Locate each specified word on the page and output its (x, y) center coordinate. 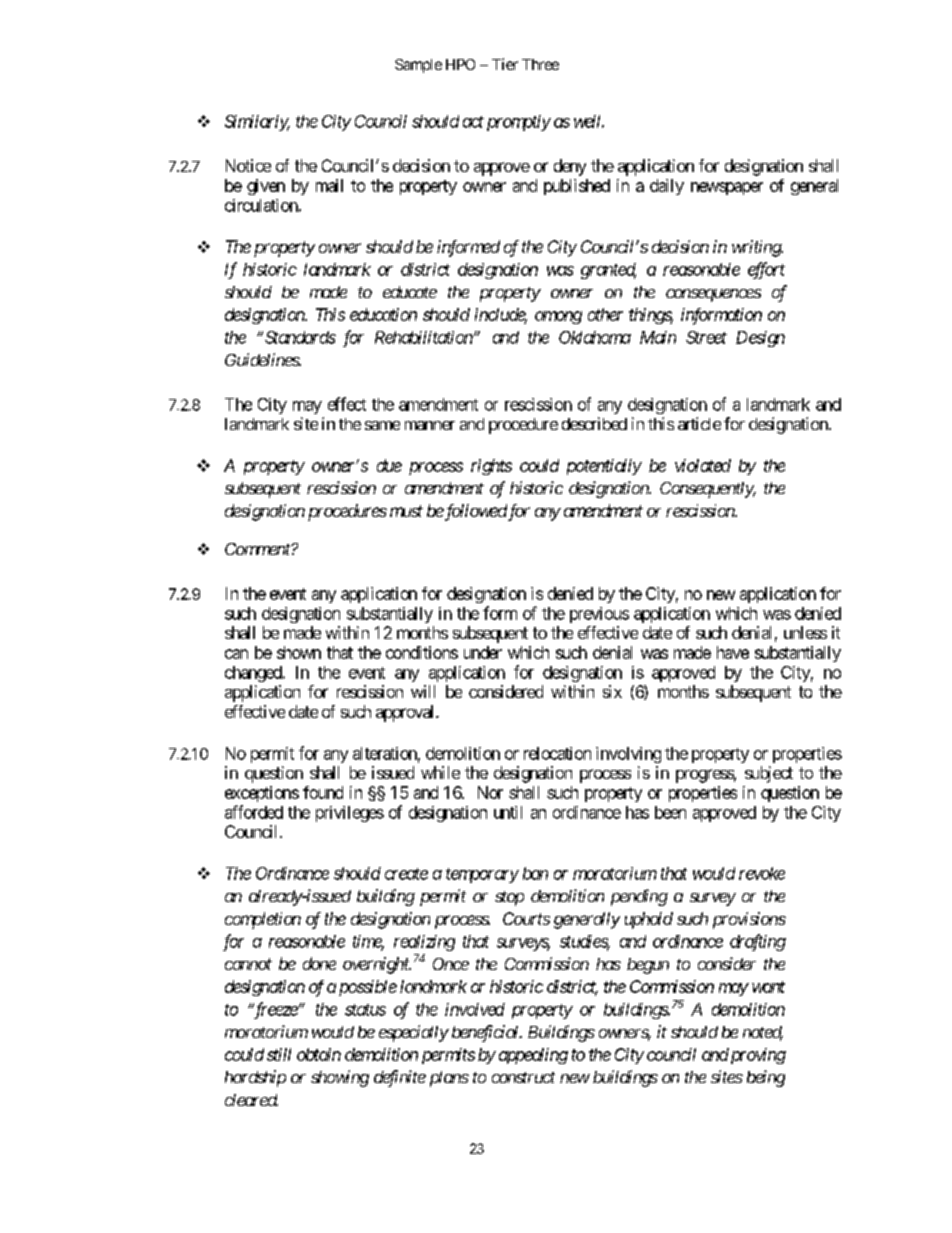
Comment (258, 549)
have (733, 652)
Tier (505, 64)
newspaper (727, 188)
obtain (319, 1054)
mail (329, 185)
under (483, 652)
